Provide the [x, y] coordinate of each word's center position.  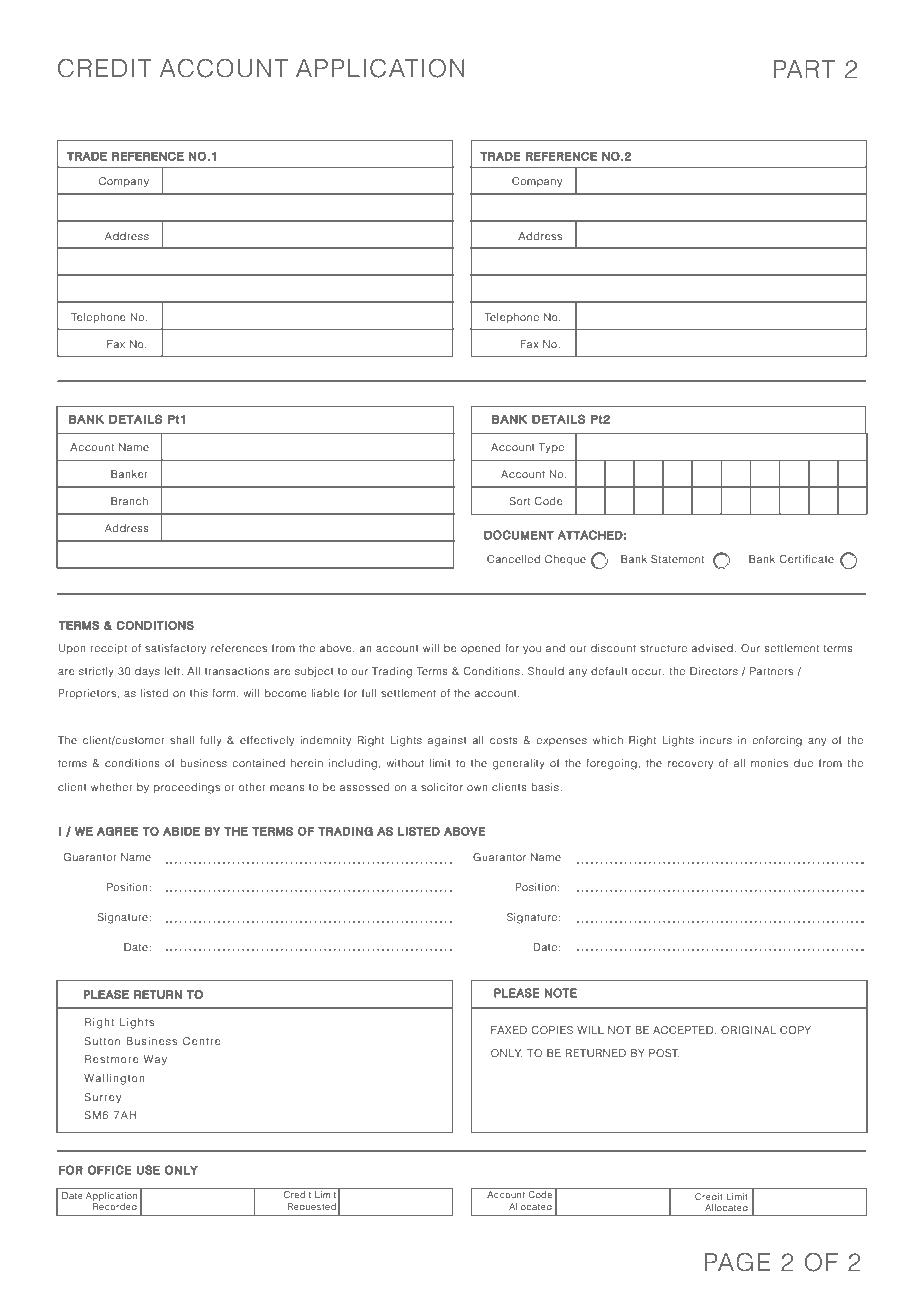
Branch [129, 501]
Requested [311, 1207]
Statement [677, 559]
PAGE [737, 1262]
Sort [520, 501]
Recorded [115, 1206]
